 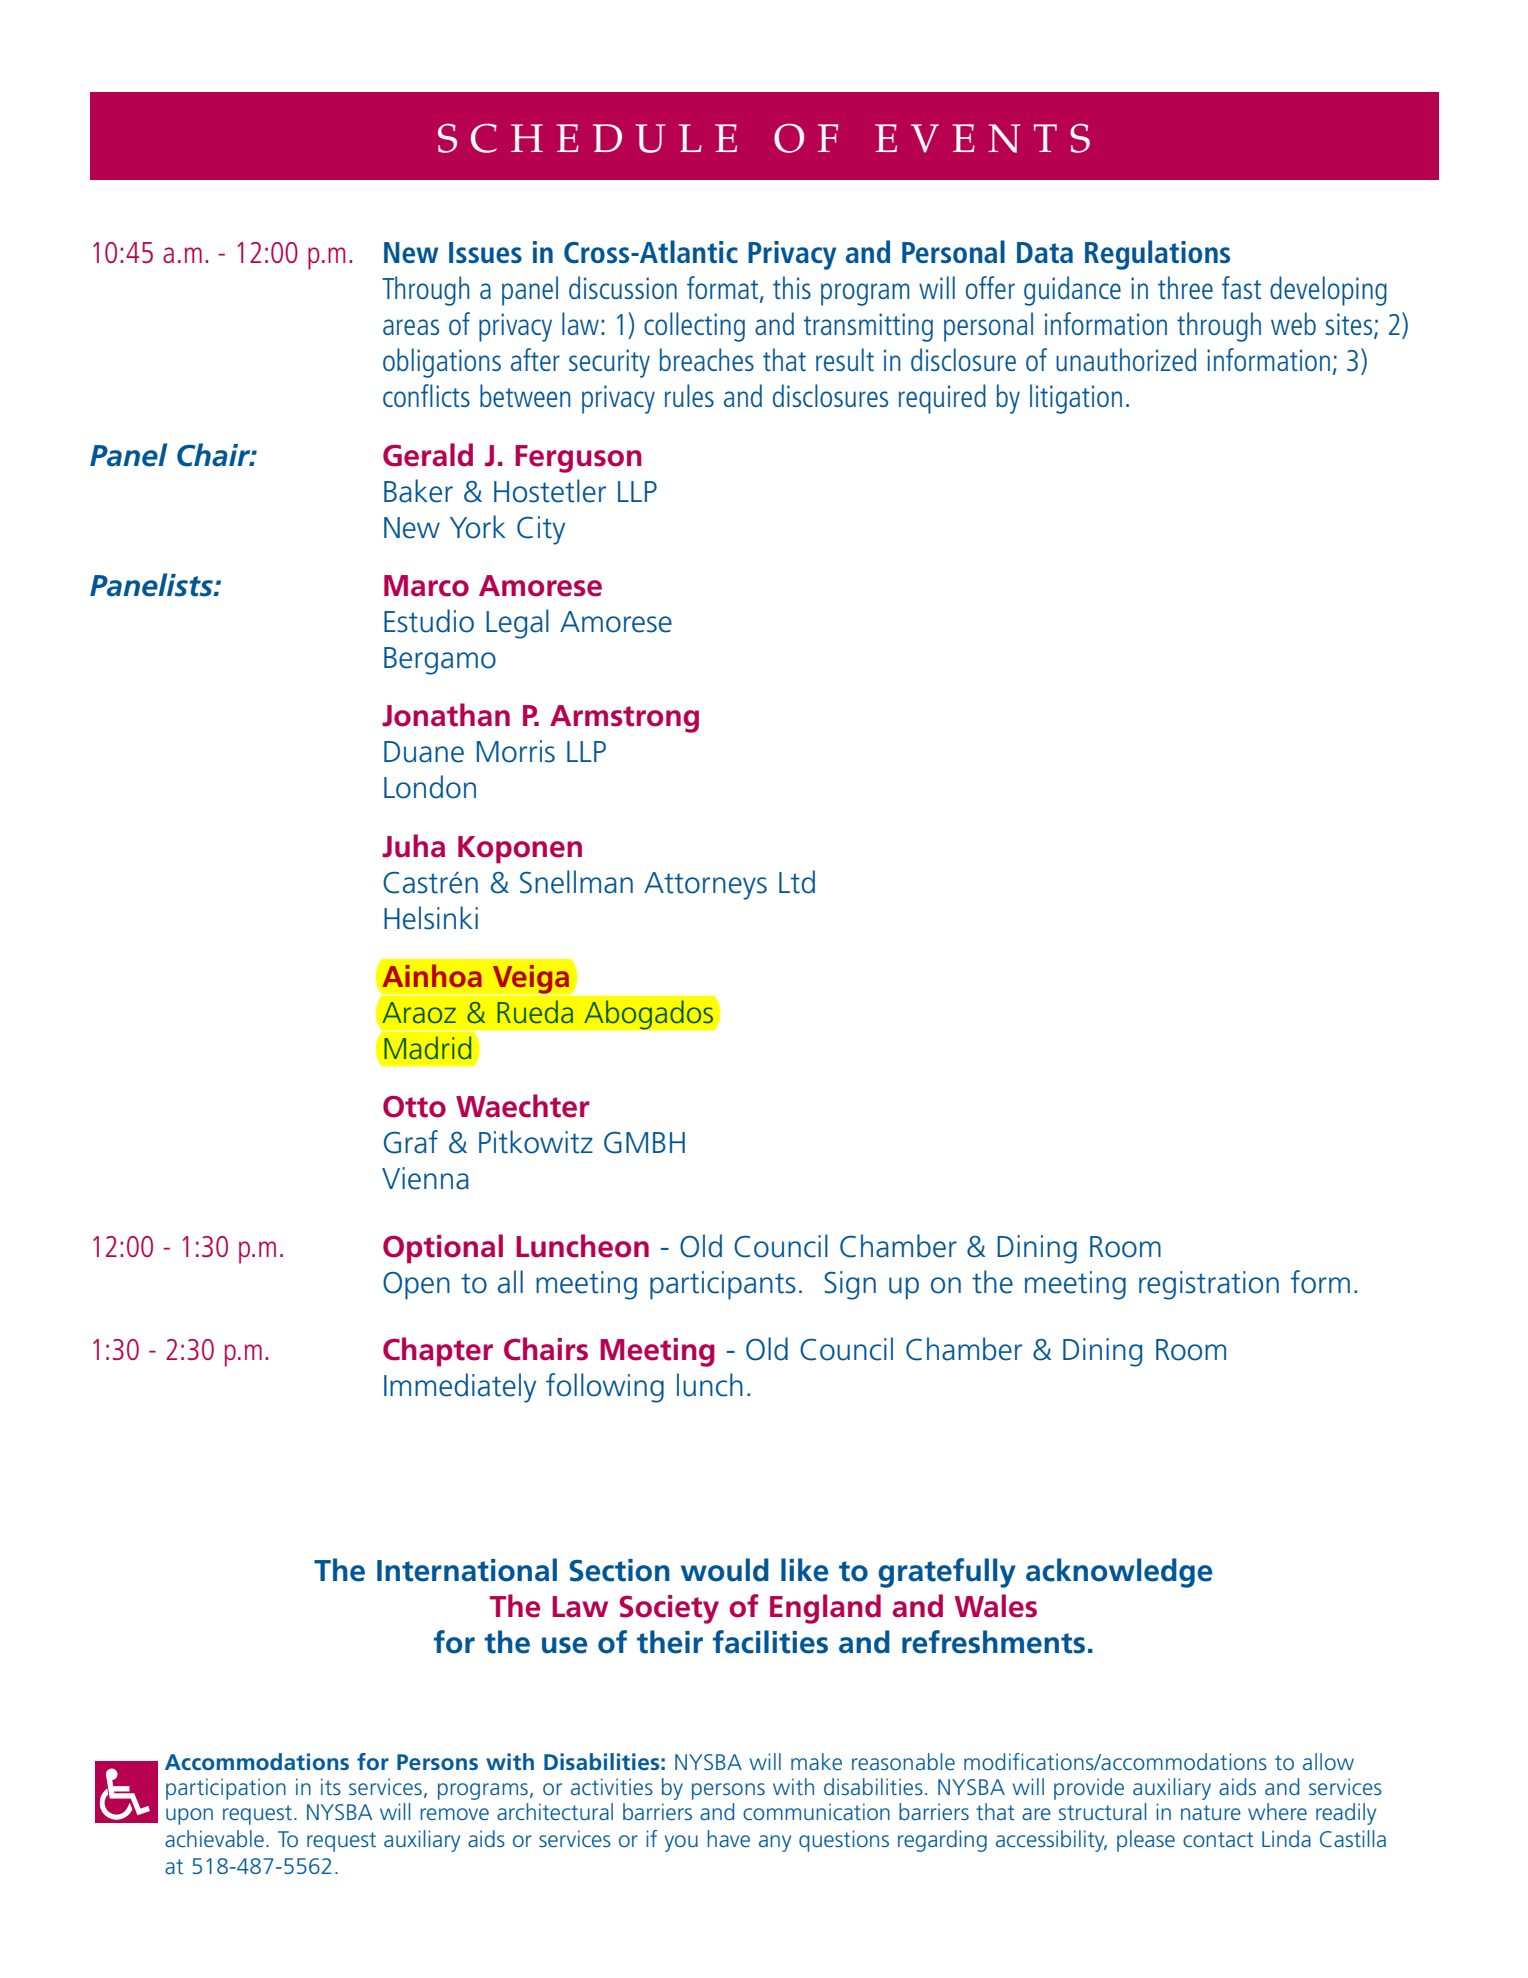 I want to click on its, so click(x=331, y=1786).
